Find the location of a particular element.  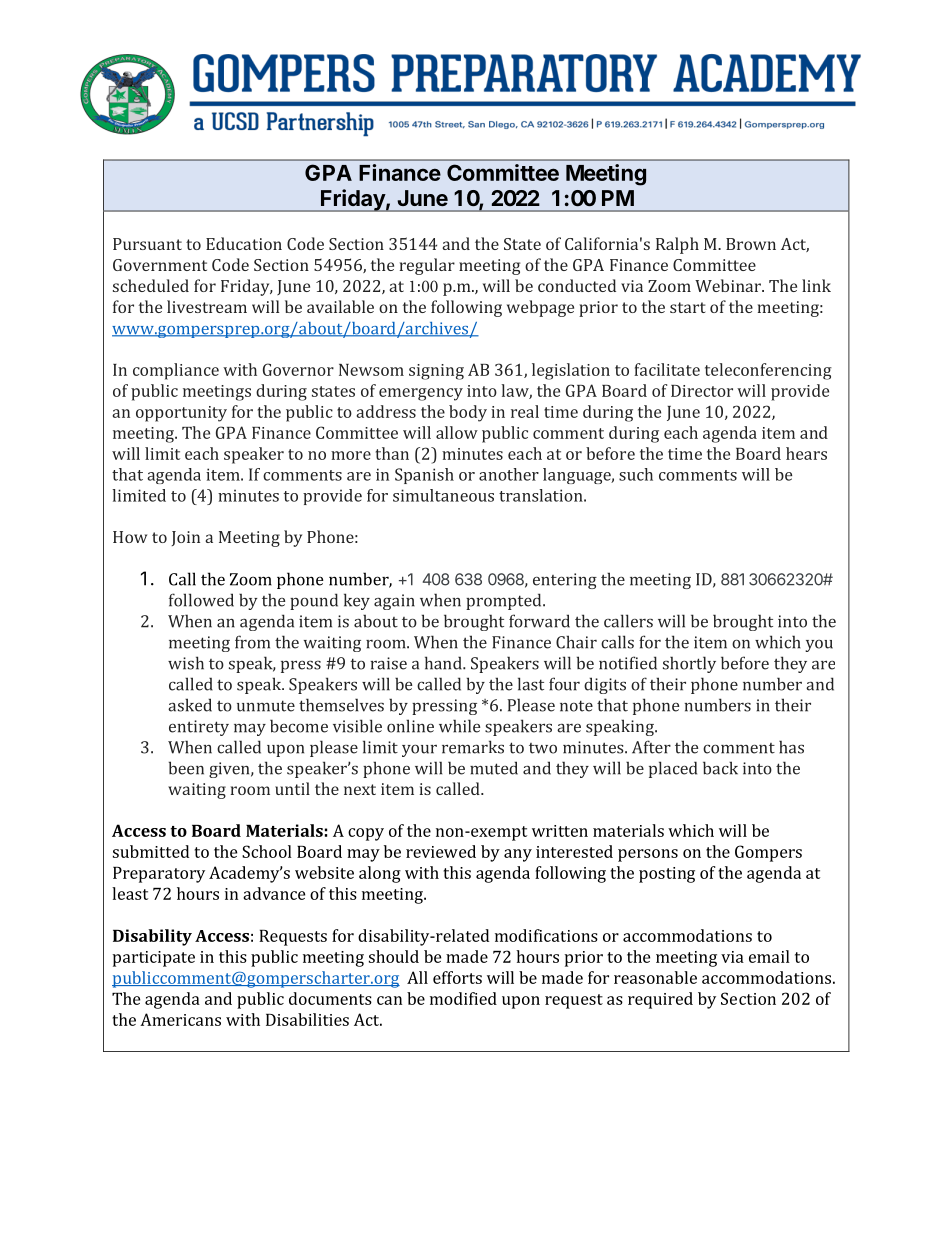

regular is located at coordinates (427, 266).
